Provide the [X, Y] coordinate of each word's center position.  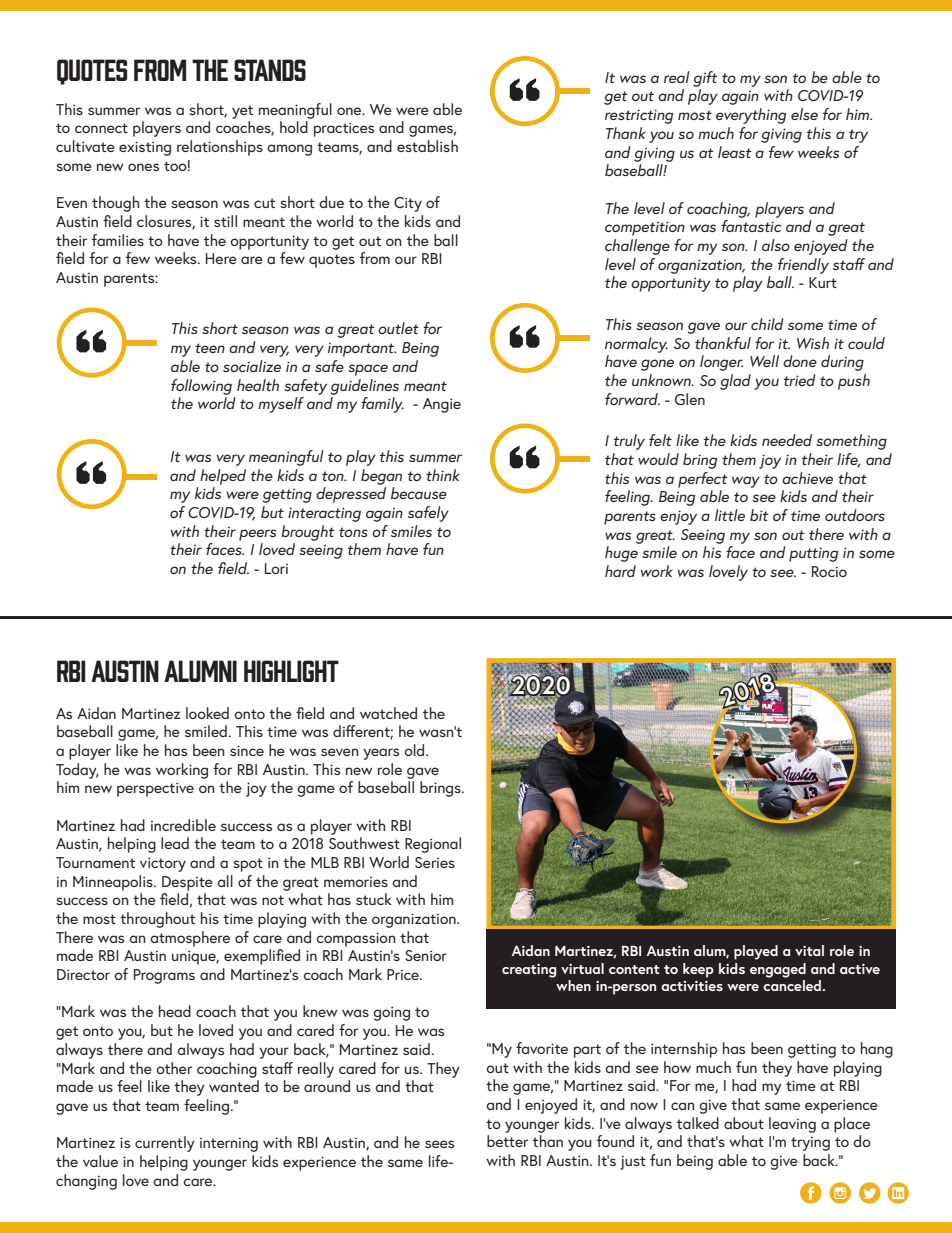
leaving [792, 1125]
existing [145, 148]
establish [427, 146]
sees [439, 1144]
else [804, 114]
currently [165, 1144]
